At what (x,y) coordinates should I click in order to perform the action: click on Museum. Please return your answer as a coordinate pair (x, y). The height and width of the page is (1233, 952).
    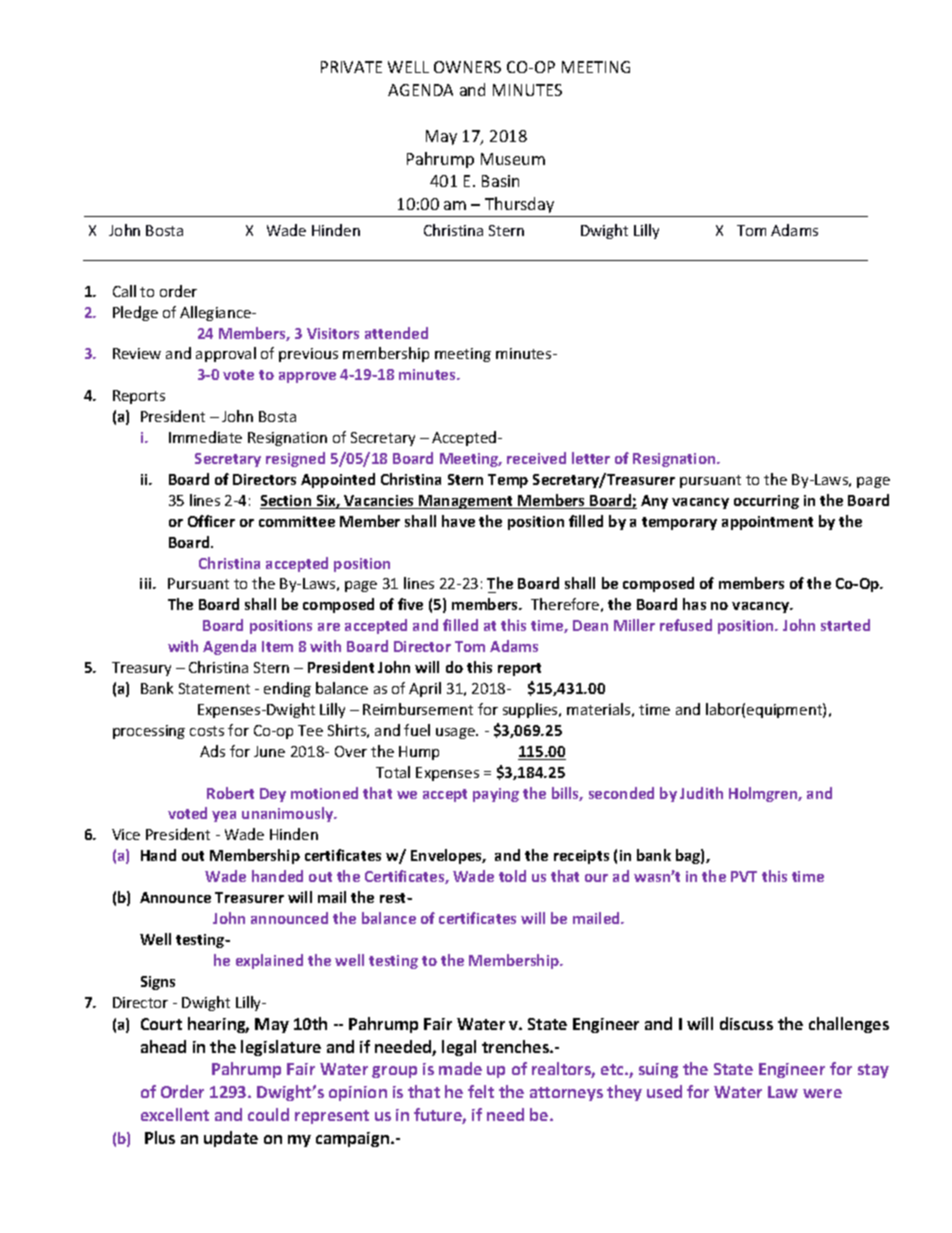
    Looking at the image, I should click on (513, 159).
